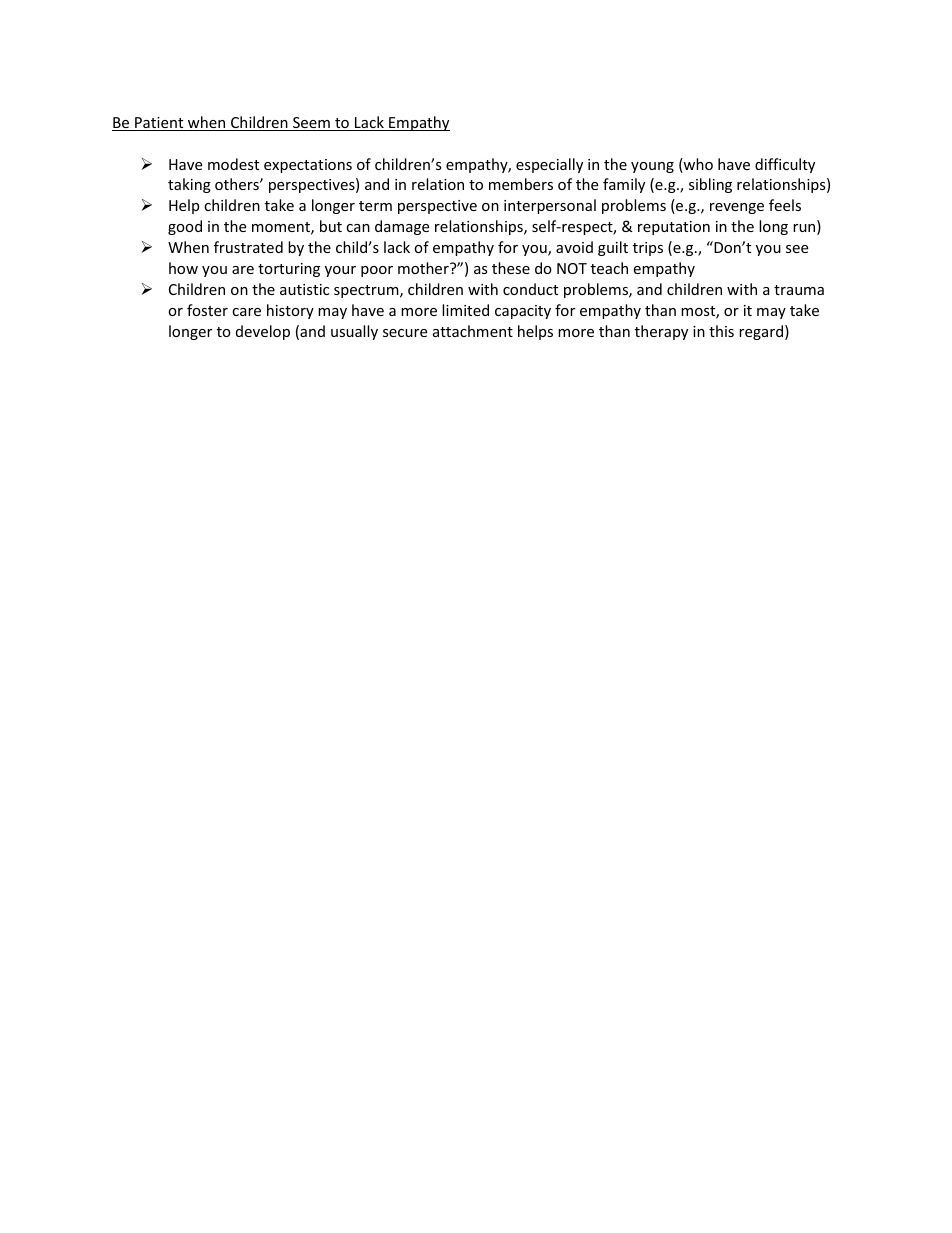 The width and height of the image is (952, 1233). Describe the element at coordinates (263, 332) in the image. I see `develop` at that location.
